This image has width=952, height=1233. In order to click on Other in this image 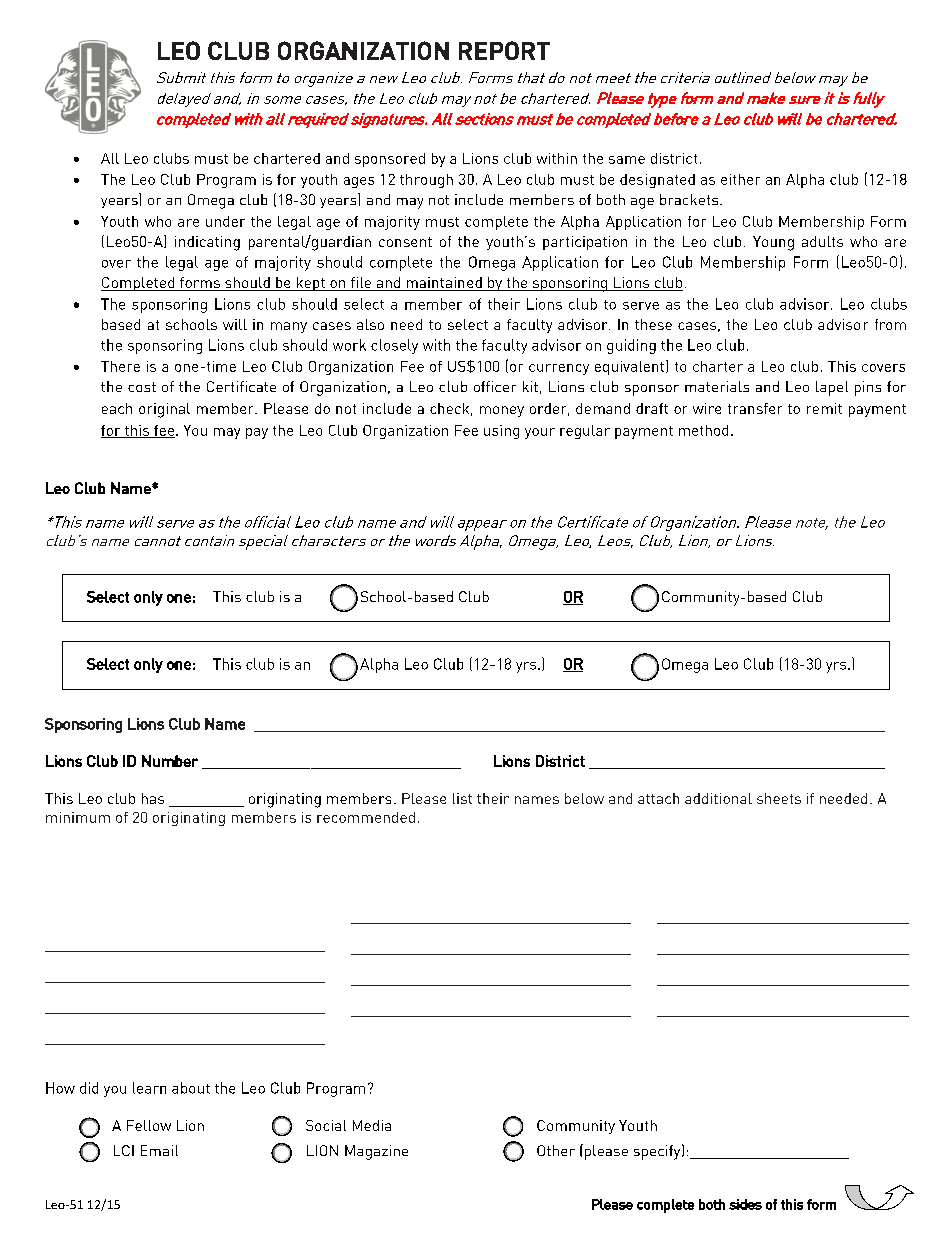, I will do `click(556, 1150)`.
